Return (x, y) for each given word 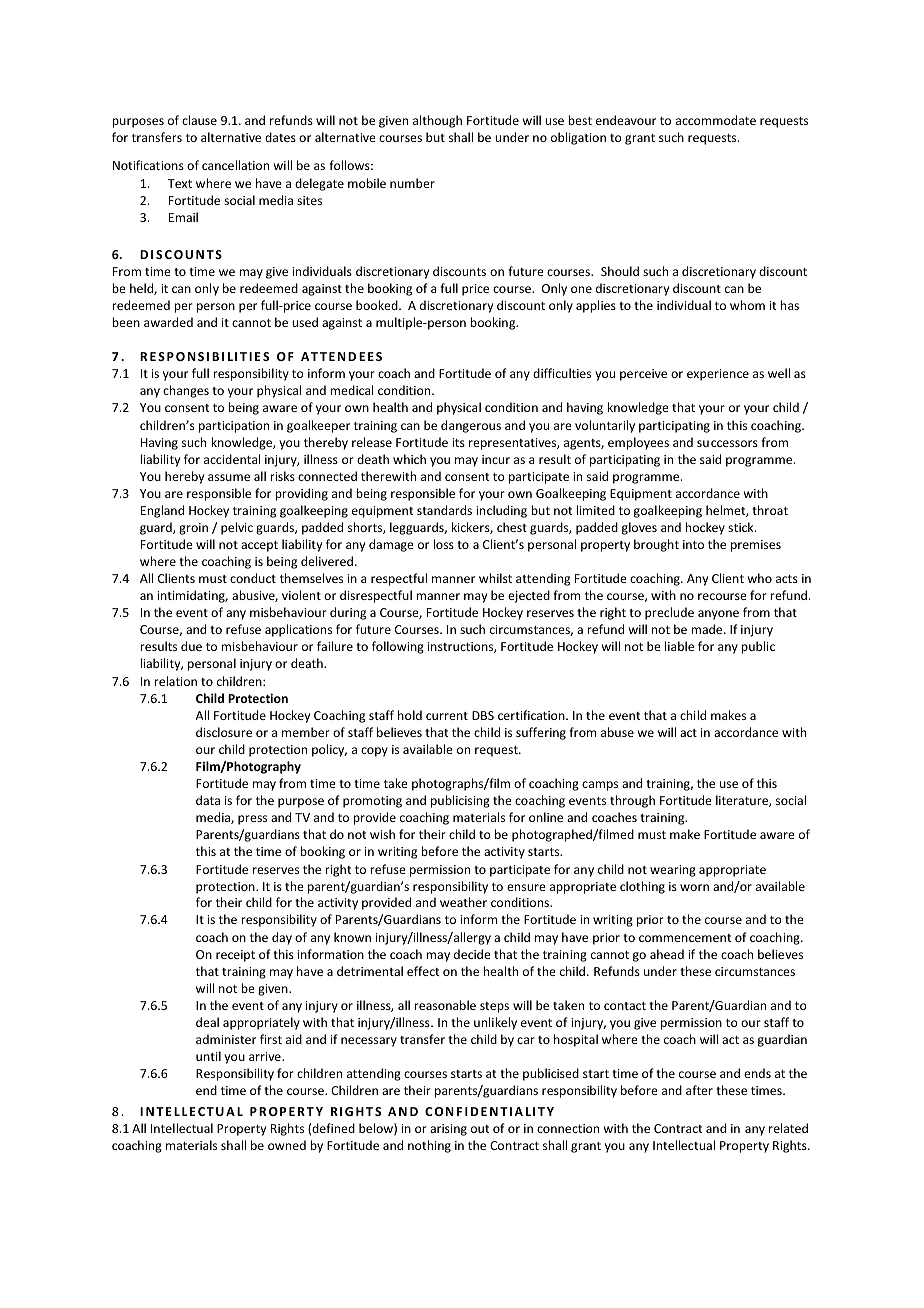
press (252, 820)
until (208, 1056)
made (708, 629)
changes (186, 391)
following (398, 647)
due (191, 646)
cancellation (235, 165)
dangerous (471, 426)
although (437, 121)
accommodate (716, 120)
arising (448, 1130)
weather (463, 902)
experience (718, 375)
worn (694, 887)
